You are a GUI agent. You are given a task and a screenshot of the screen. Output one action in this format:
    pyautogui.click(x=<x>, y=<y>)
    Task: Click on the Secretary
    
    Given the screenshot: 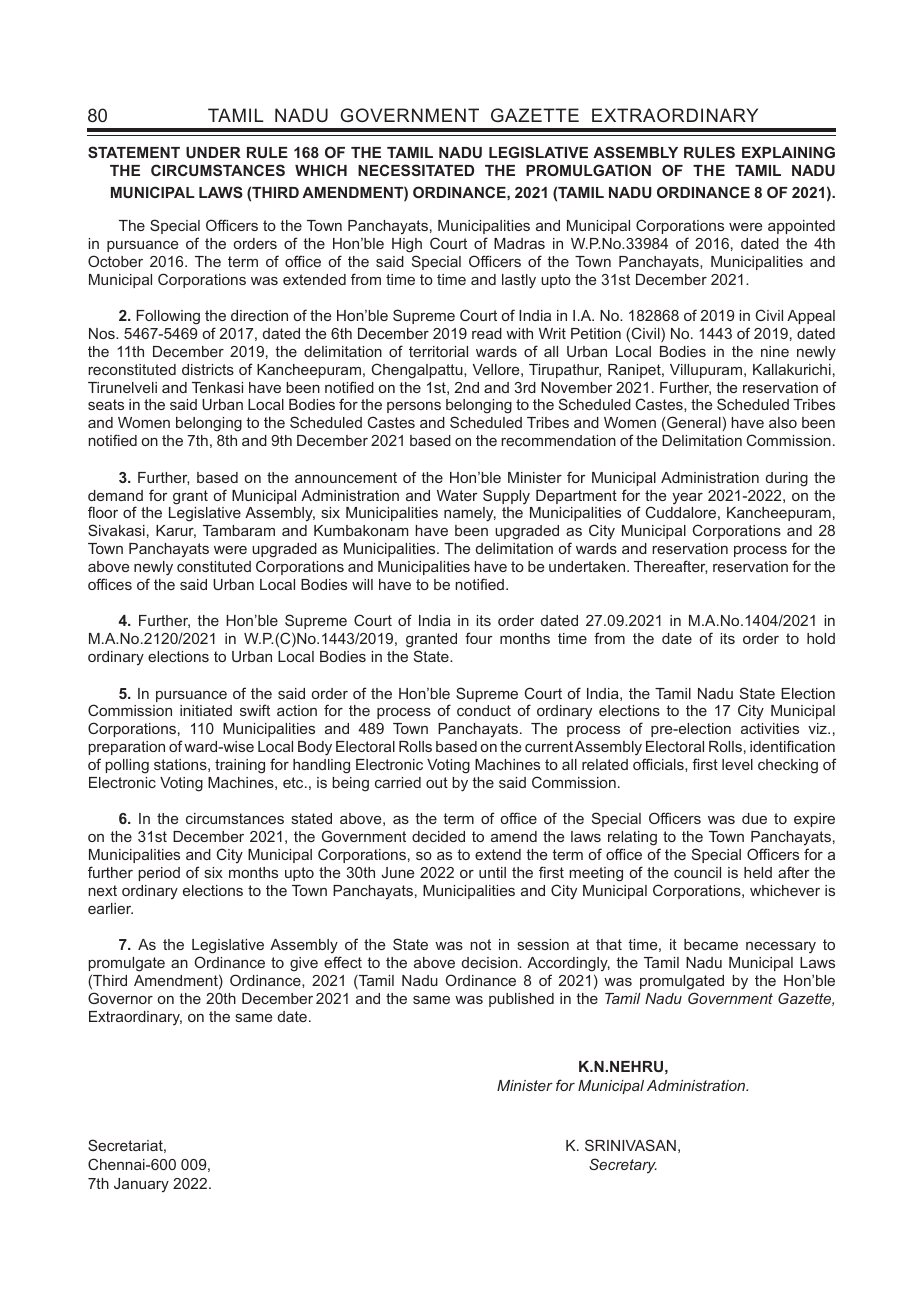 What is the action you would take?
    pyautogui.click(x=623, y=1165)
